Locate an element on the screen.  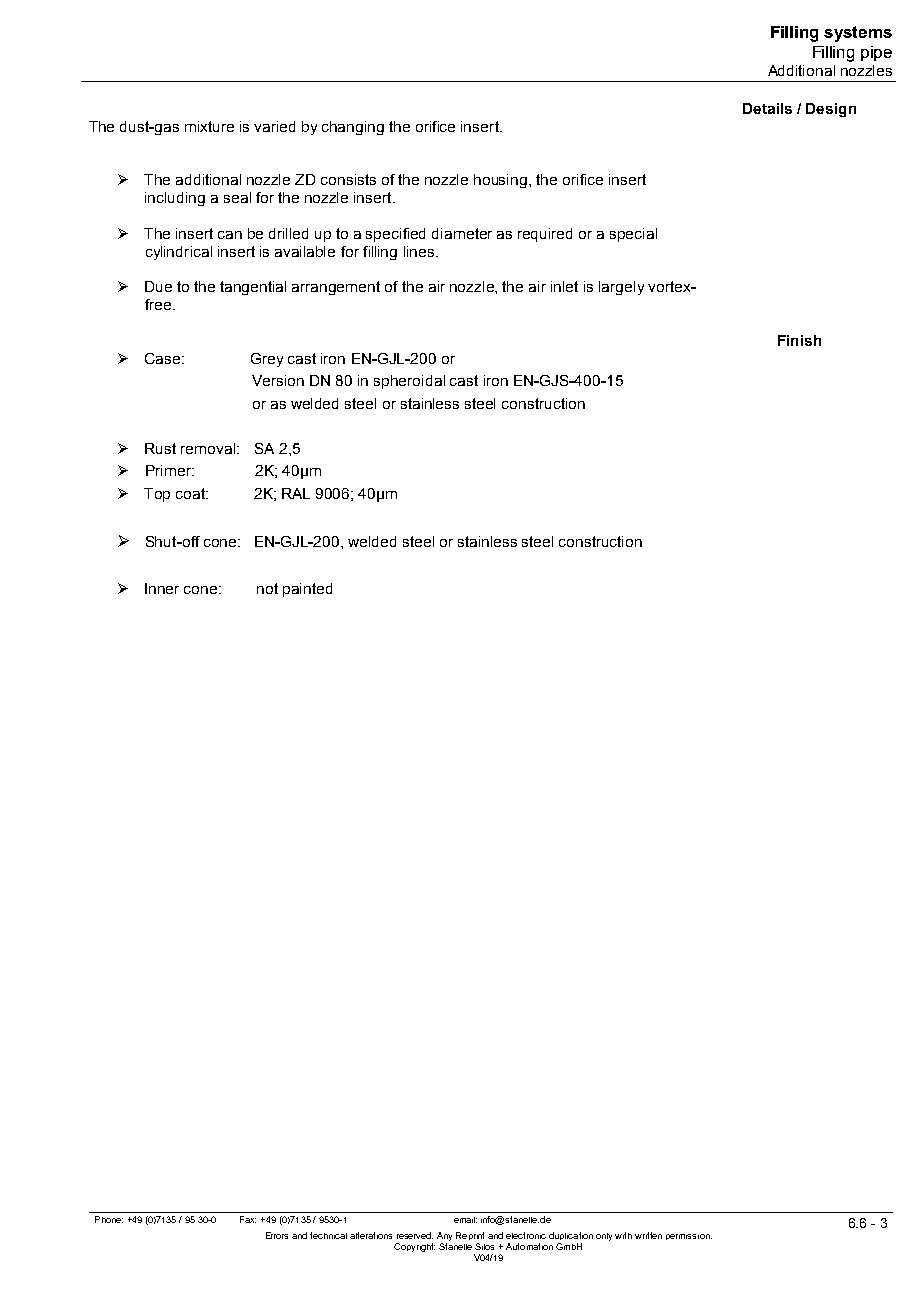
mixture is located at coordinates (209, 126).
